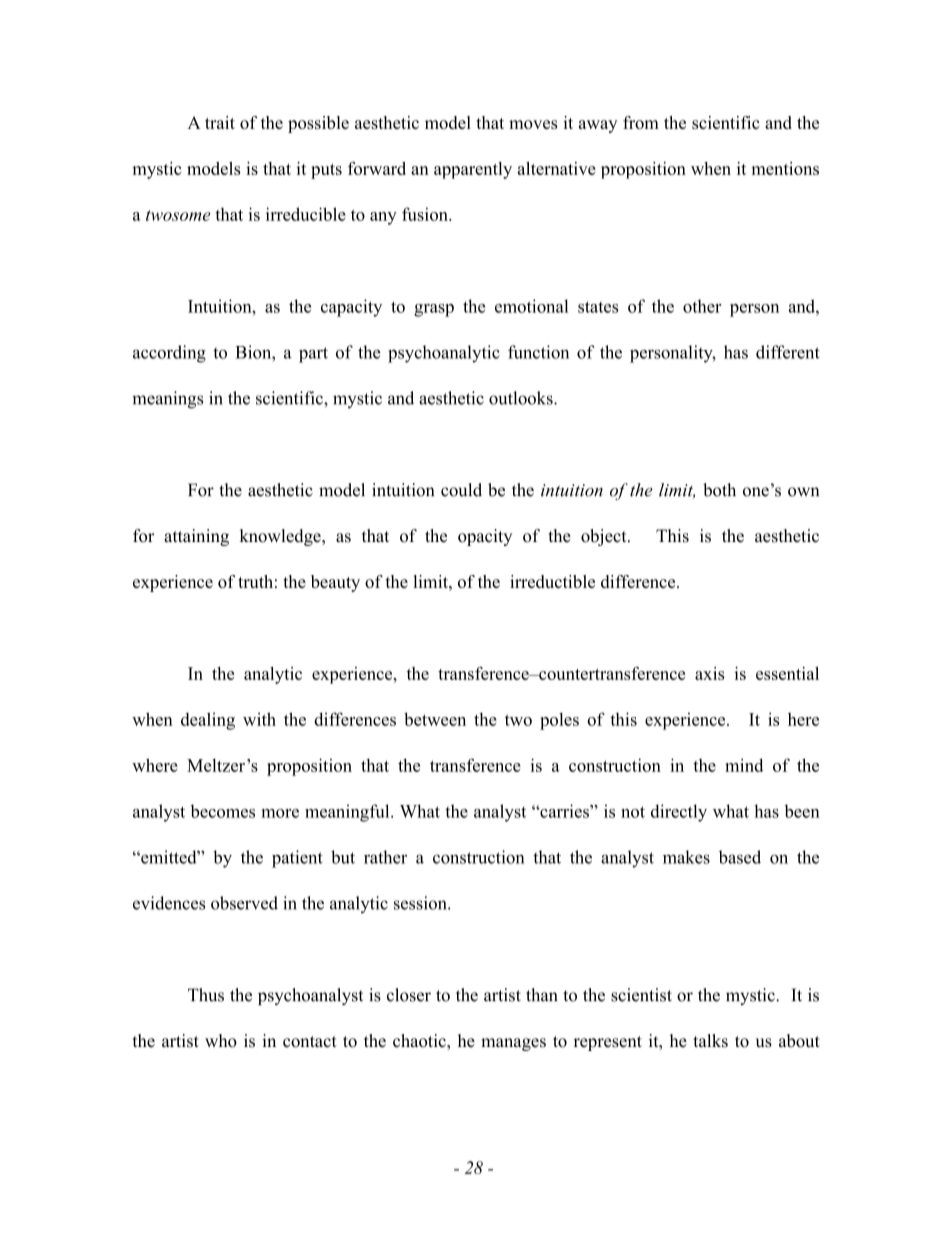 The width and height of the screenshot is (952, 1233). Describe the element at coordinates (259, 719) in the screenshot. I see `with` at that location.
